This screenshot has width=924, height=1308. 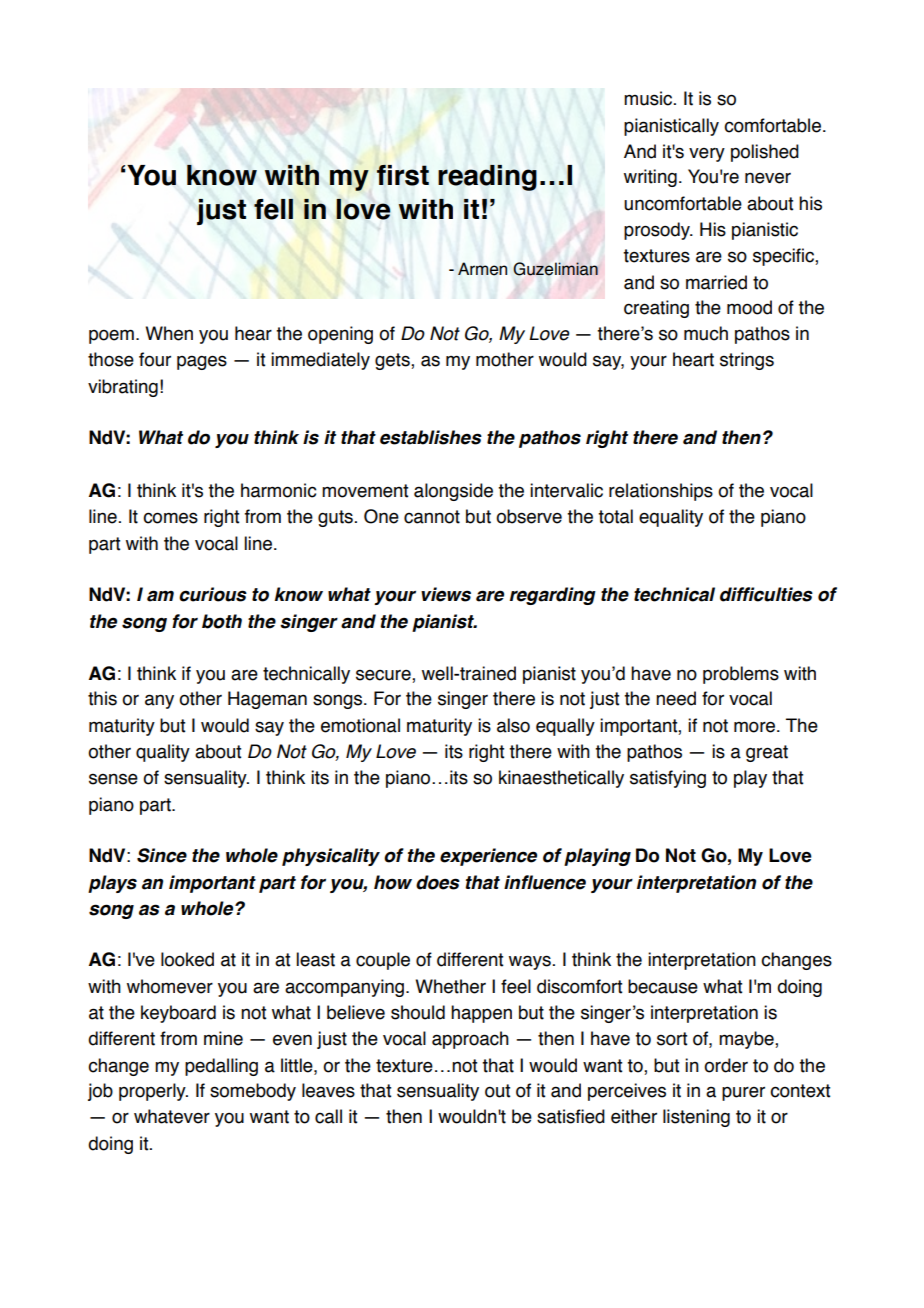 I want to click on approach, so click(x=470, y=1040).
